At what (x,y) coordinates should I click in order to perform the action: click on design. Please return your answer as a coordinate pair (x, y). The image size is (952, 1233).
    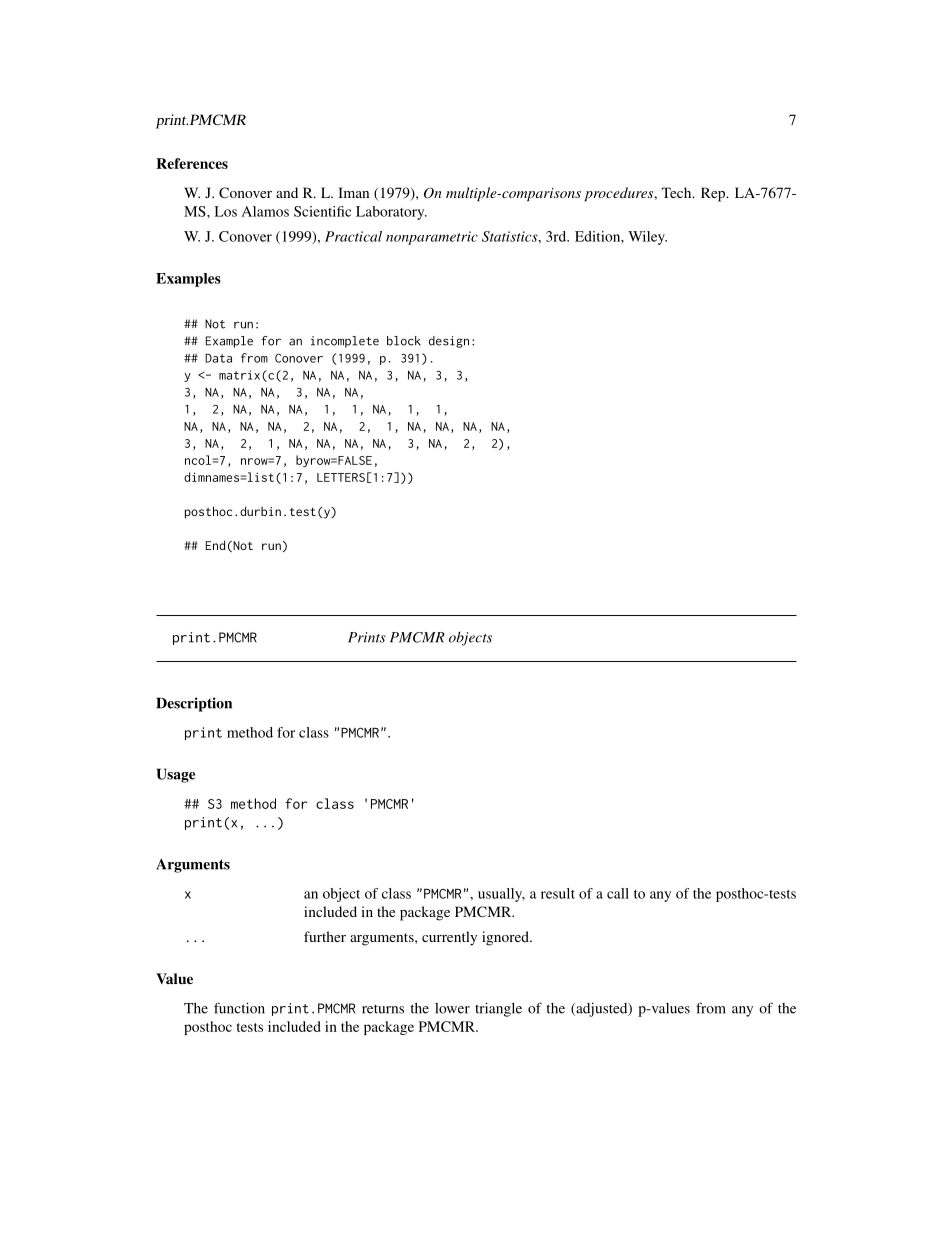
    Looking at the image, I should click on (449, 342).
